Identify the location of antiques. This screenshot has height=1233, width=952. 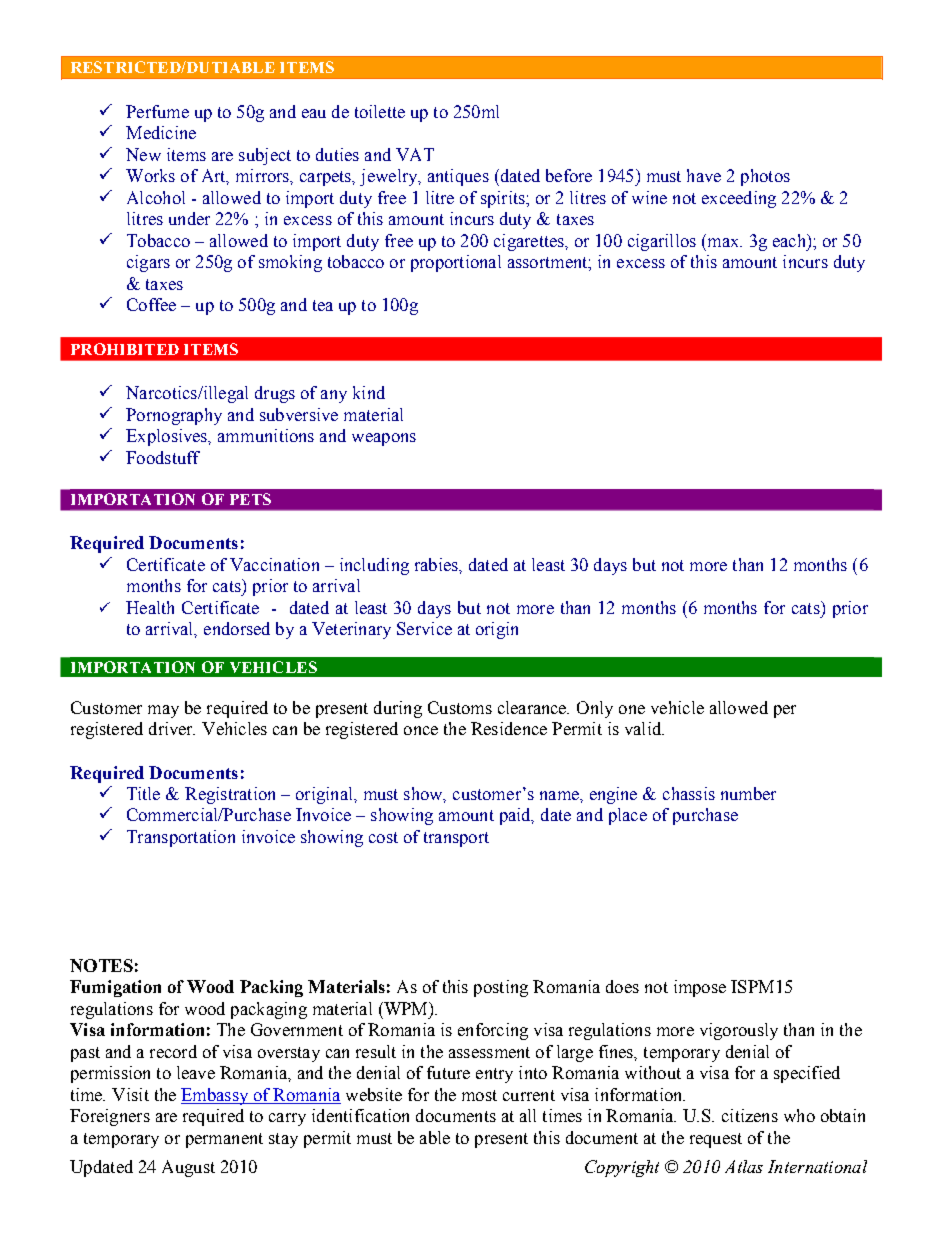
(458, 177).
